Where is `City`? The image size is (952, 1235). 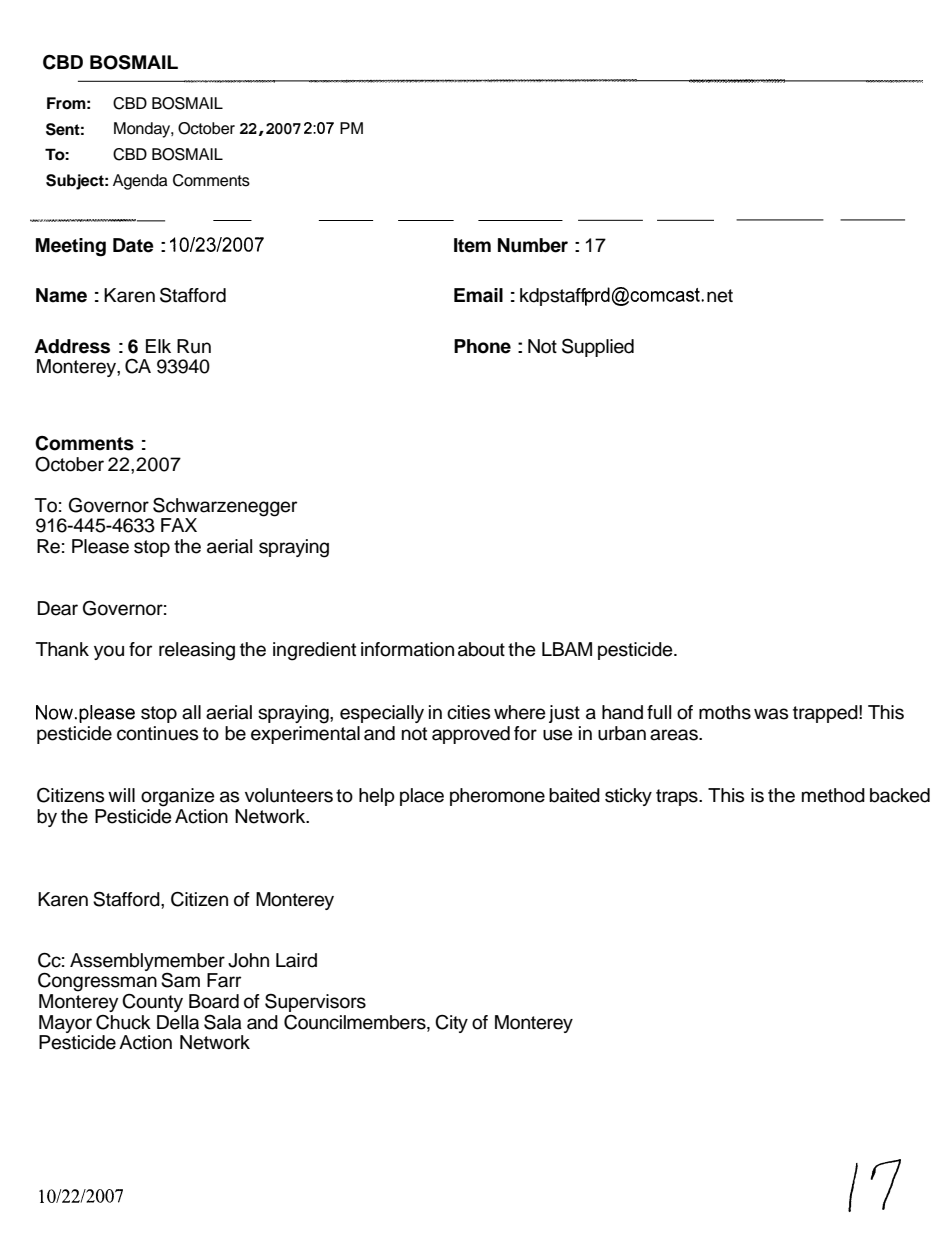
City is located at coordinates (451, 1024).
